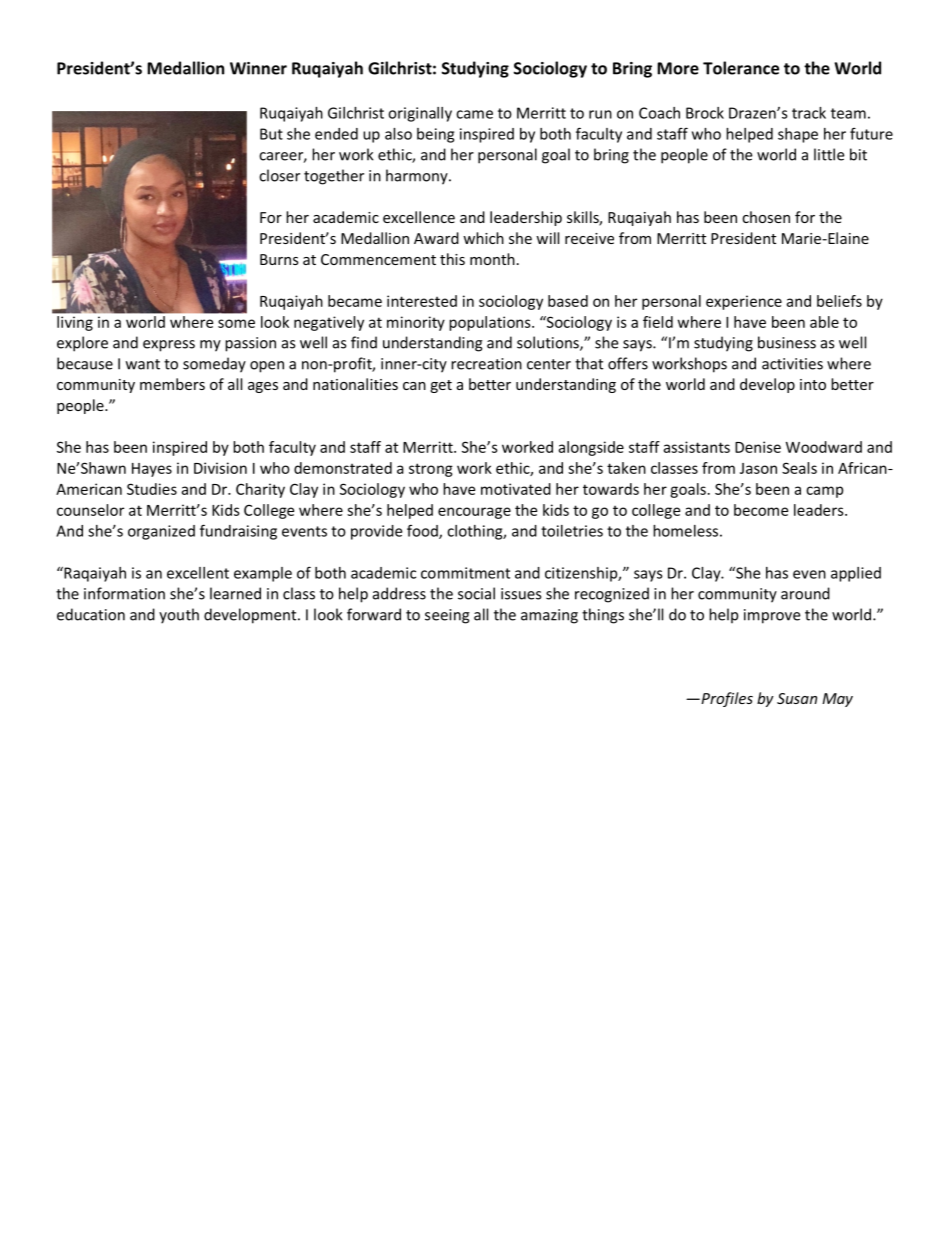 This screenshot has width=952, height=1233. I want to click on chosen, so click(766, 217).
